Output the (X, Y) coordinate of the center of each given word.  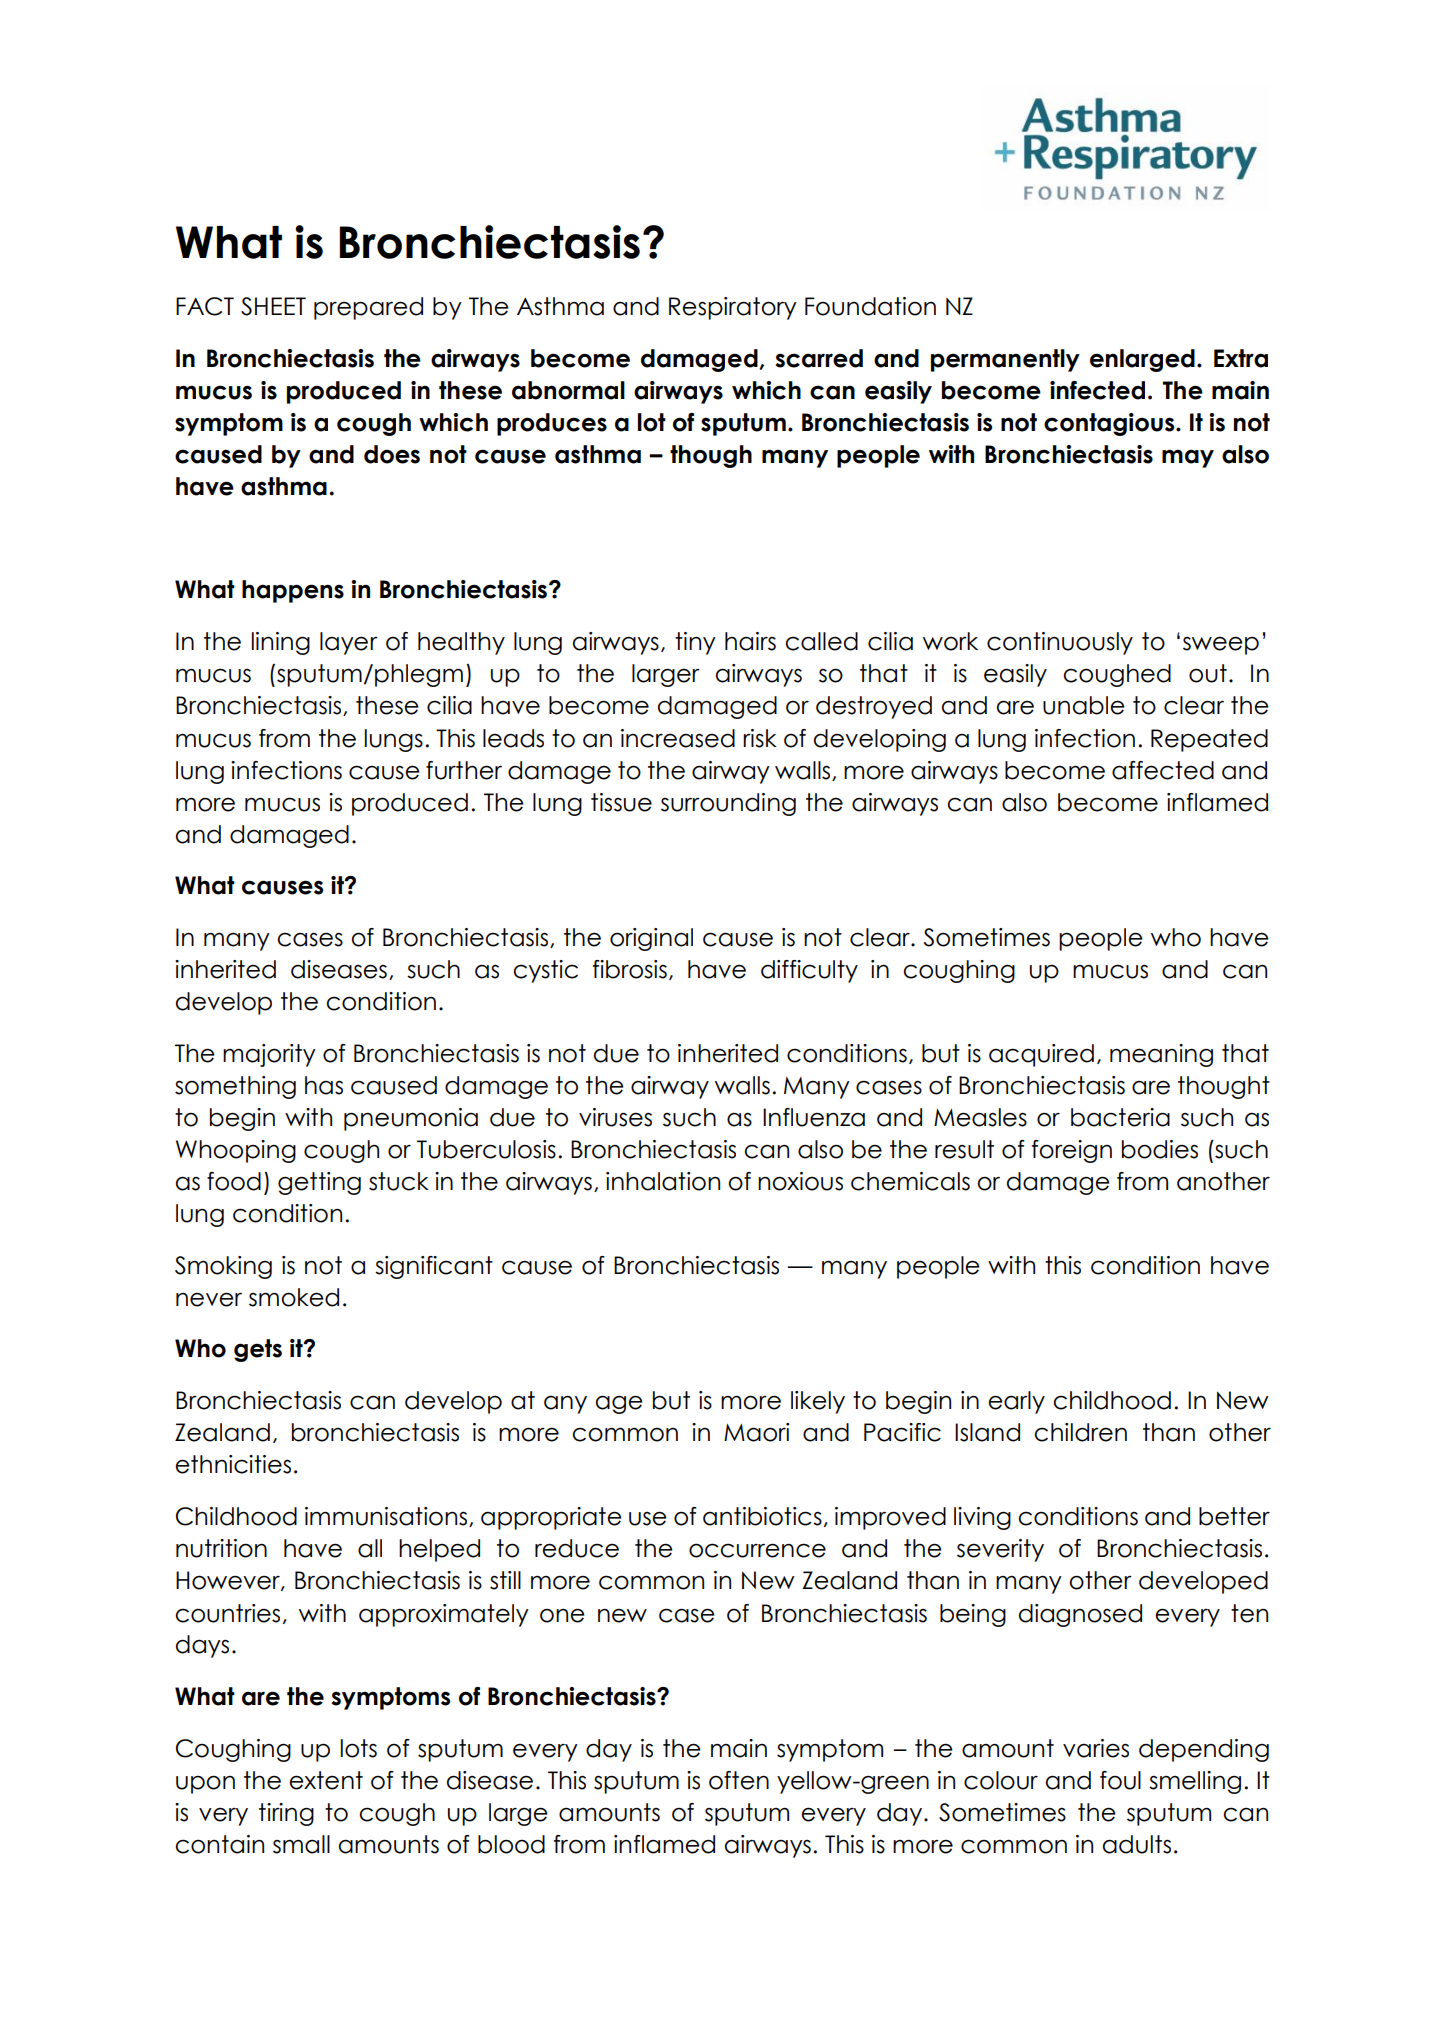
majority (269, 1055)
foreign (1072, 1151)
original (651, 939)
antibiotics (762, 1516)
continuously (1060, 643)
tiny (695, 643)
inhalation (663, 1181)
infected (1097, 390)
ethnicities (233, 1464)
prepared (368, 308)
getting (319, 1183)
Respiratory (733, 308)
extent (326, 1780)
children (1080, 1432)
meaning (1161, 1055)
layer (349, 643)
